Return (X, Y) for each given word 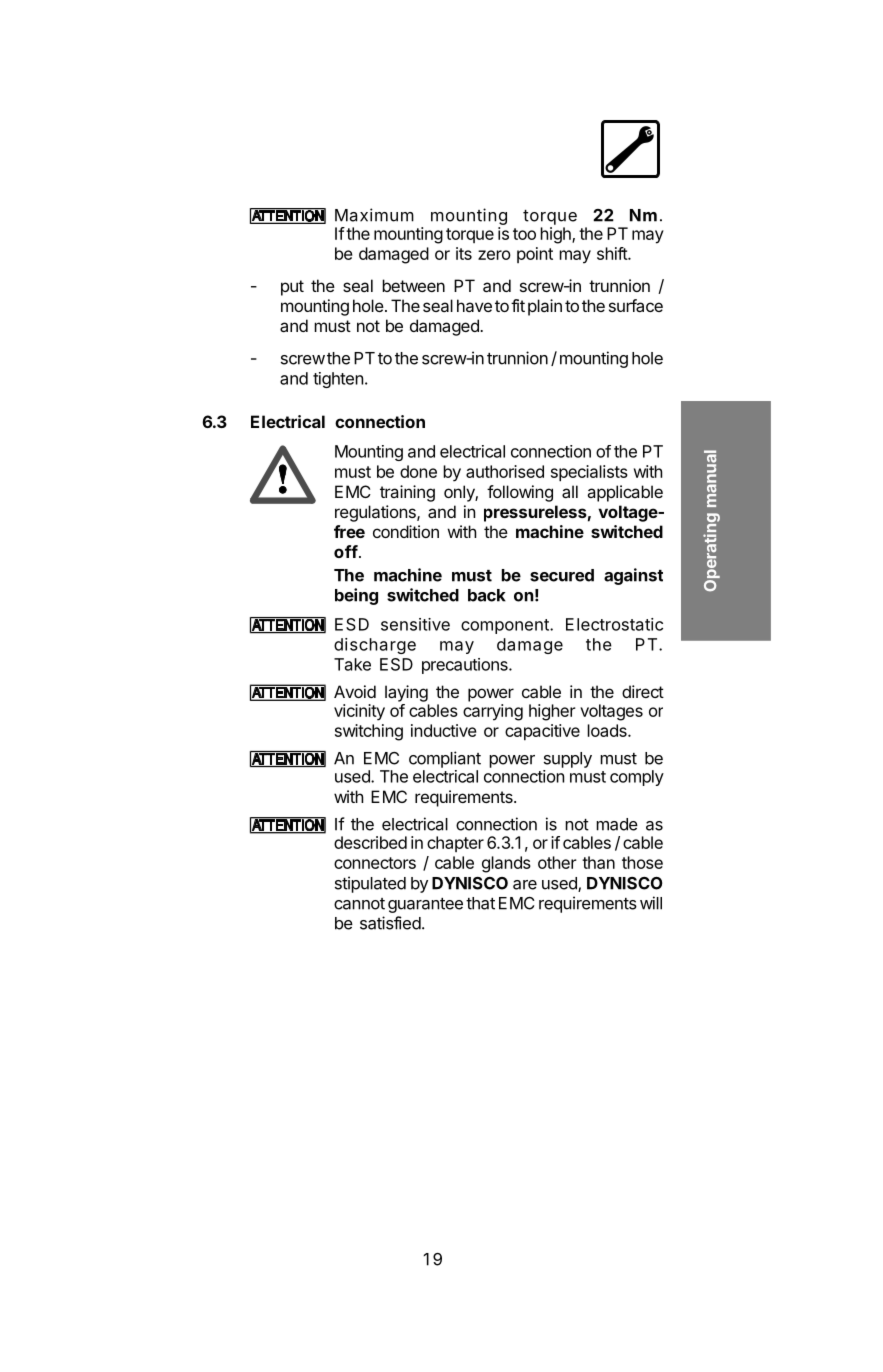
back (487, 595)
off (346, 551)
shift (613, 253)
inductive (444, 730)
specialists (589, 473)
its (464, 253)
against (633, 576)
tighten (338, 380)
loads (608, 730)
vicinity (359, 712)
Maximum (374, 215)
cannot (359, 904)
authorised (505, 471)
